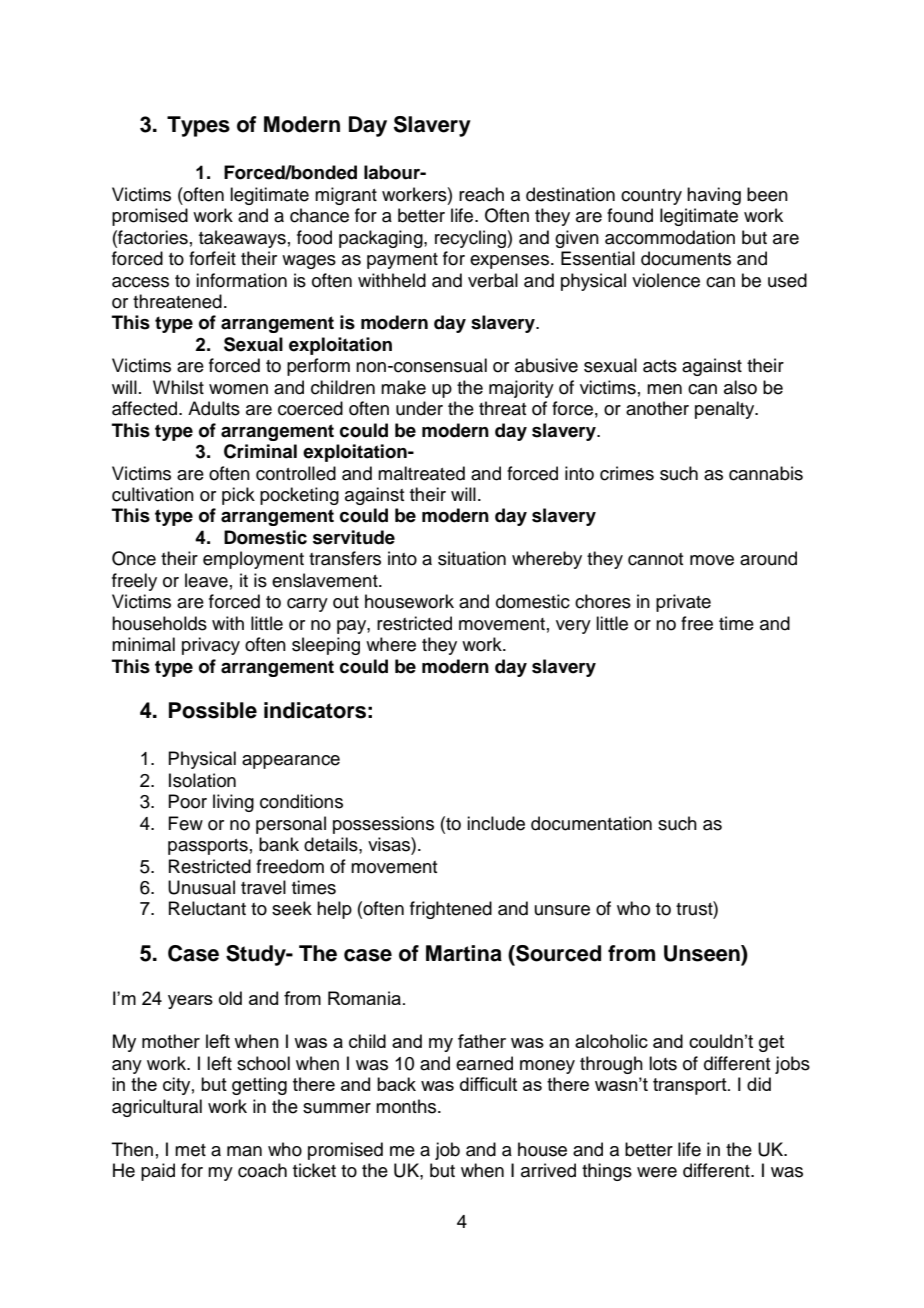  I want to click on having, so click(714, 196).
